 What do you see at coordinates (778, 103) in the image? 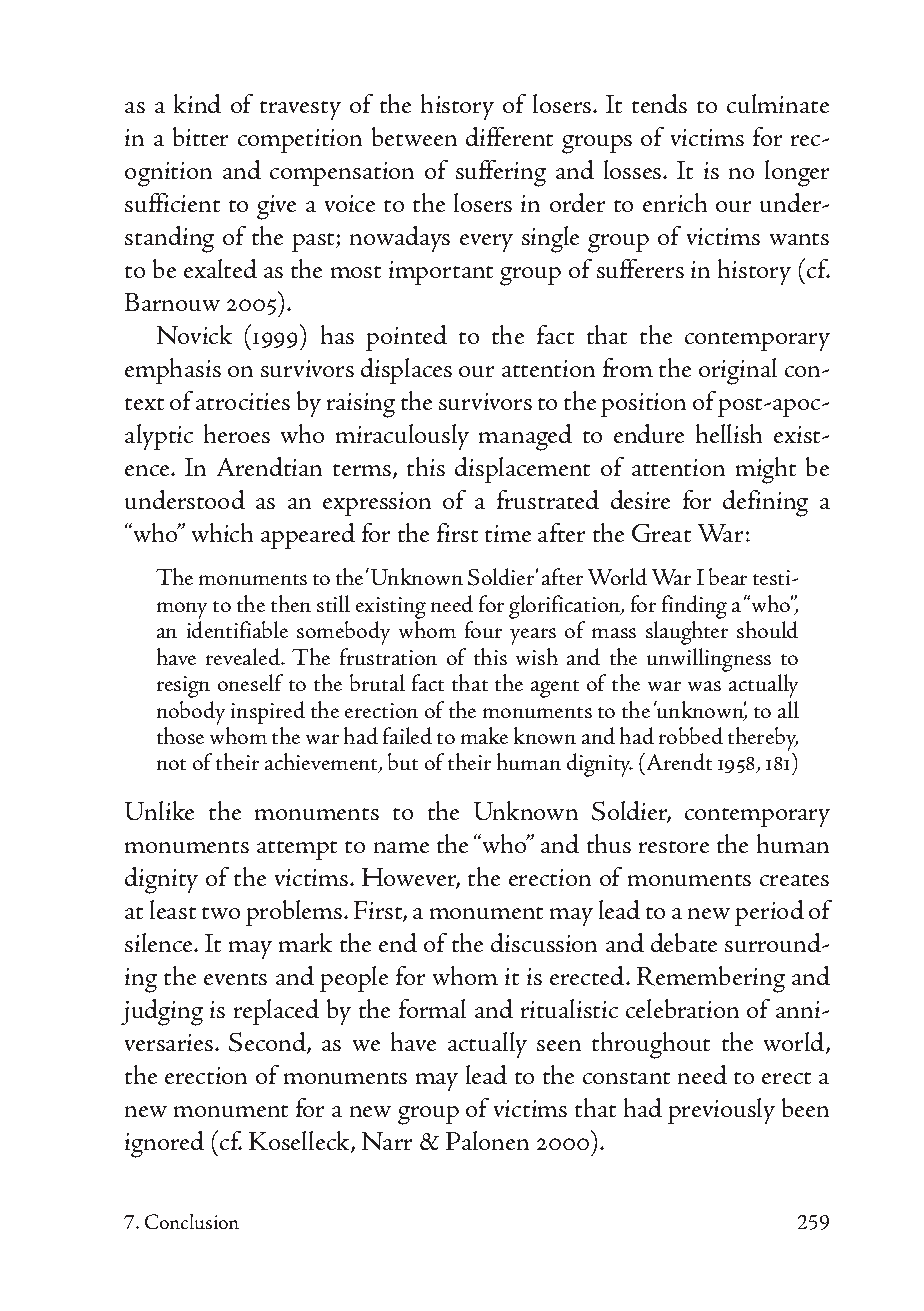
I see `culminate` at bounding box center [778, 103].
